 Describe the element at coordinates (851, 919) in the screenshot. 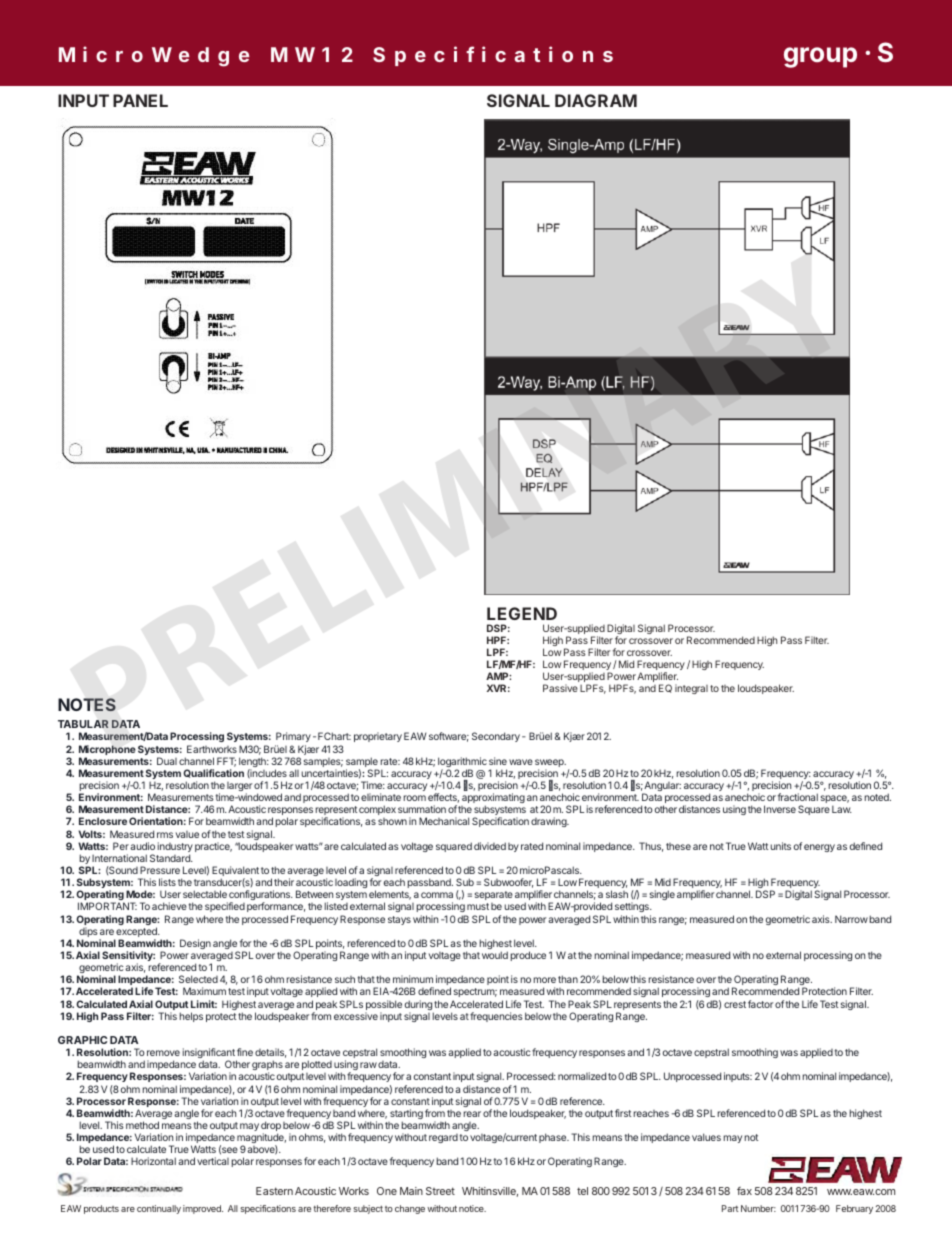

I see `Narrow` at that location.
